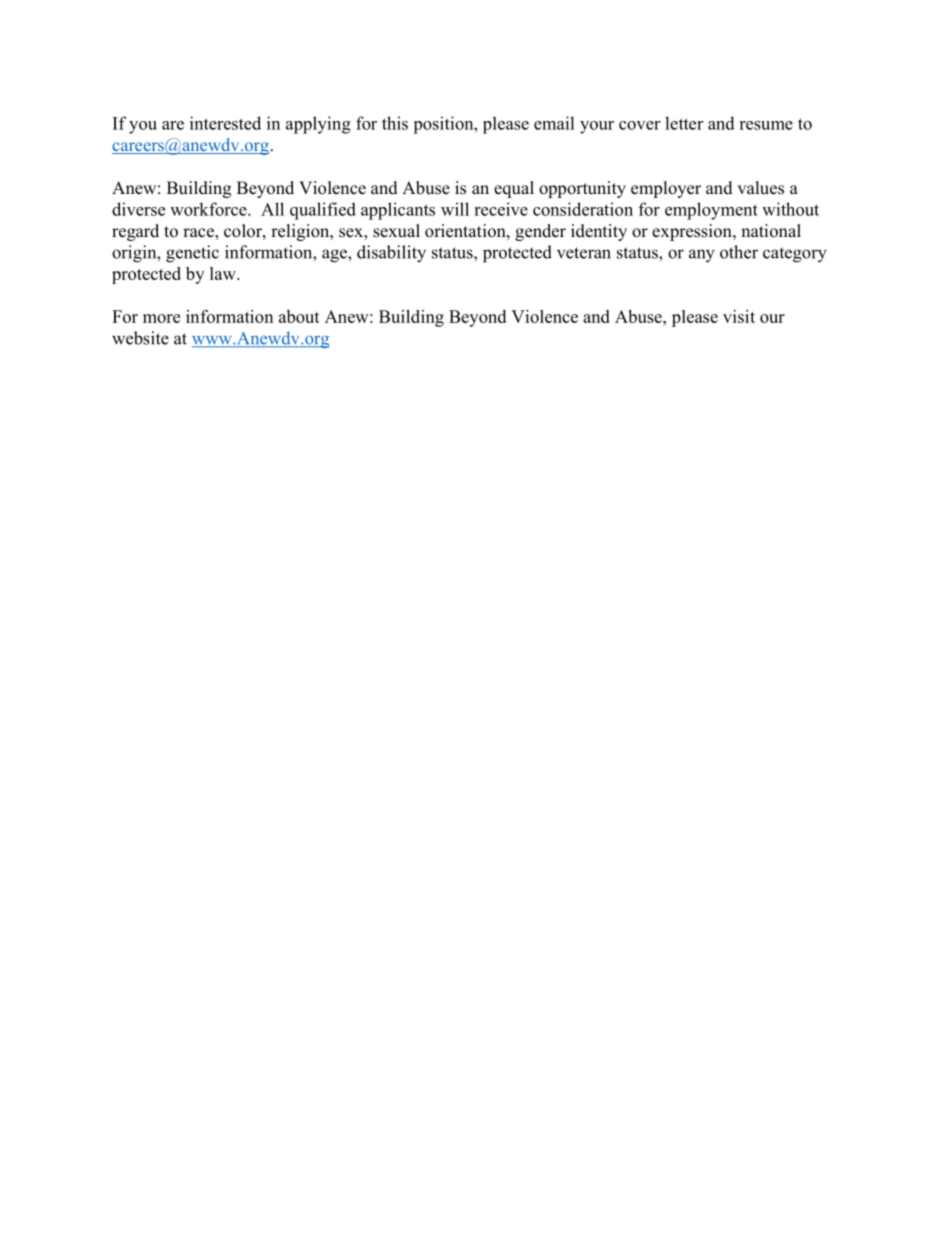  I want to click on interested, so click(225, 123).
